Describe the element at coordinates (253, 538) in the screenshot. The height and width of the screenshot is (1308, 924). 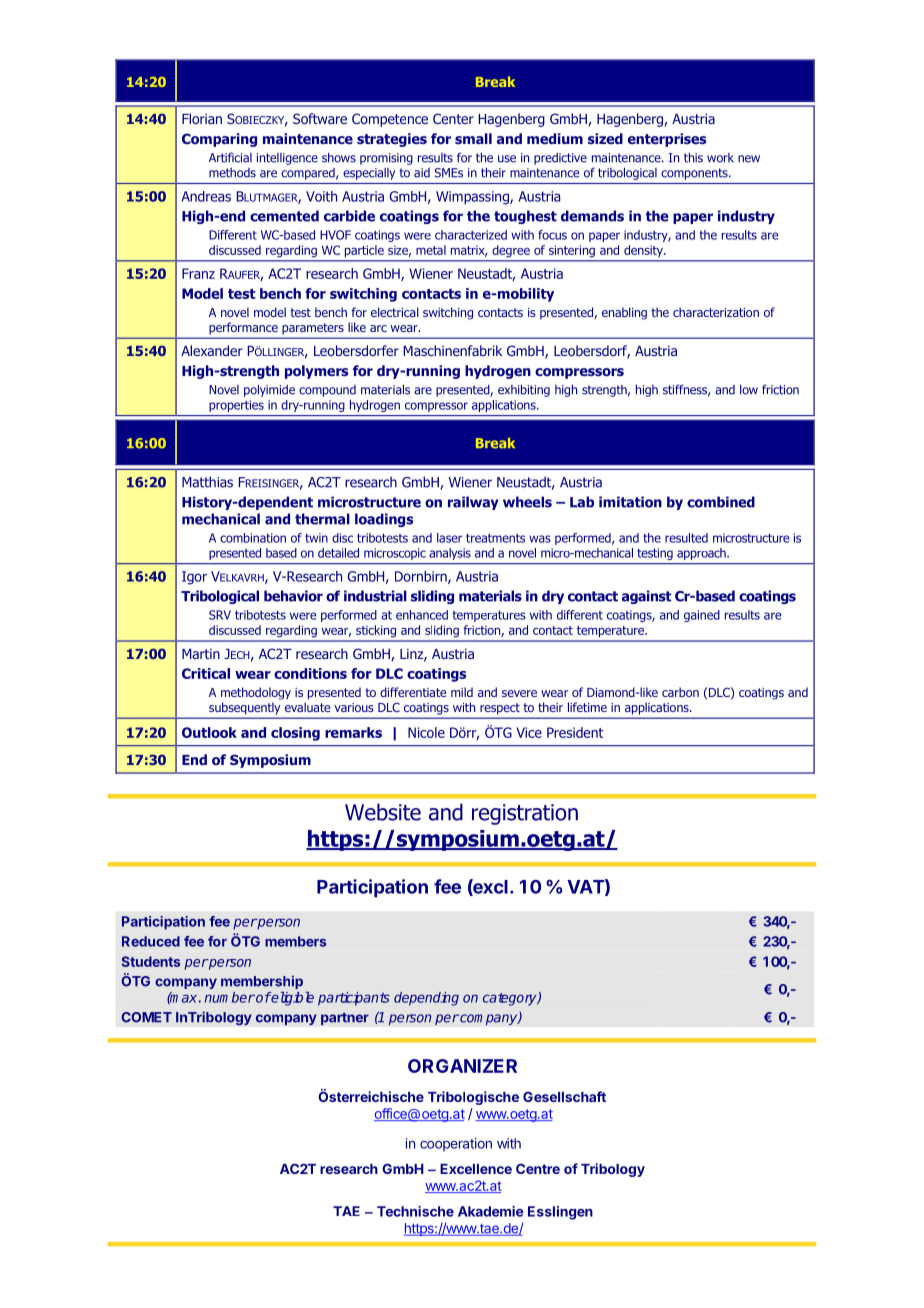
I see `combination` at that location.
